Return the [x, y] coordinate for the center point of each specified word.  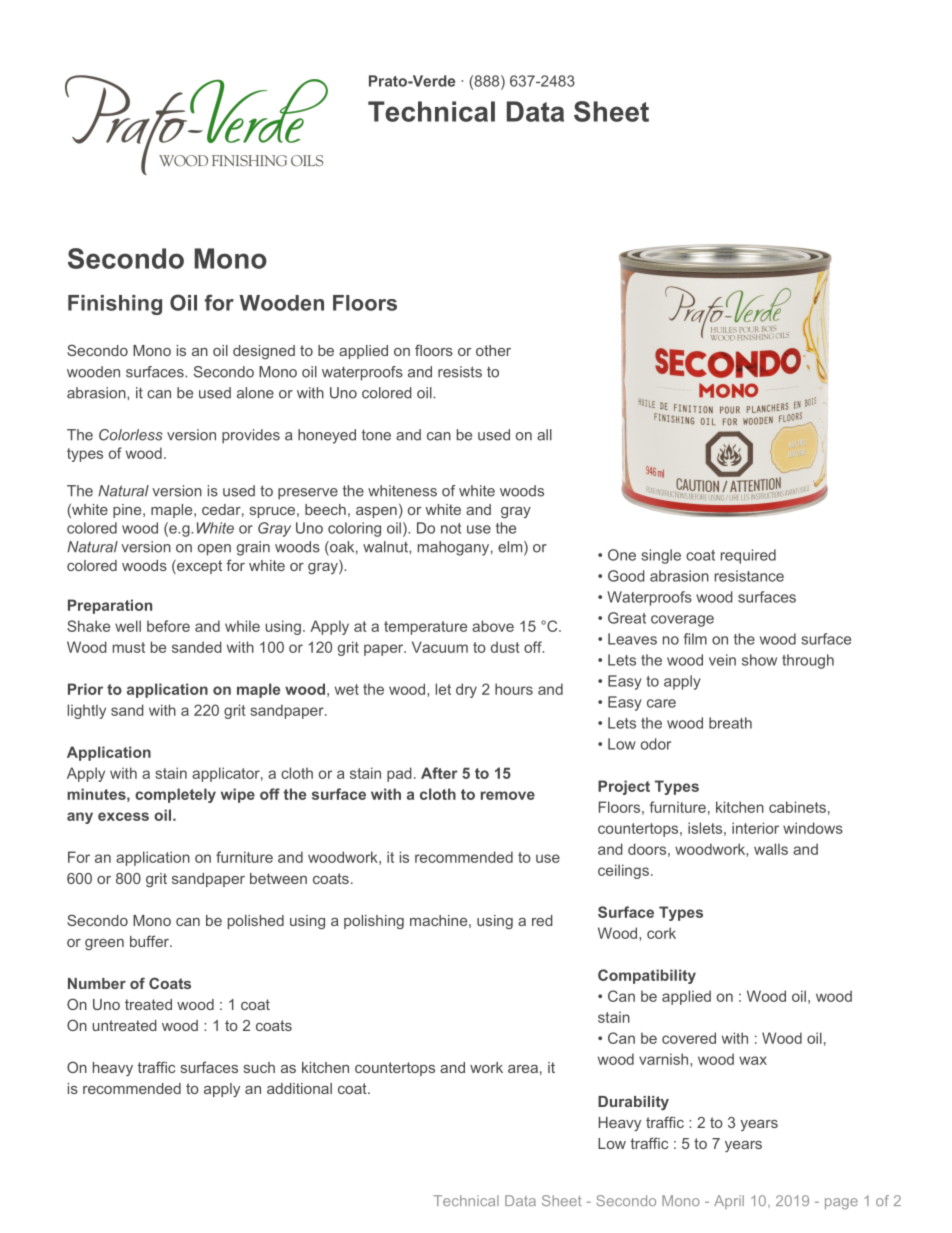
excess [123, 816]
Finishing [115, 305]
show [759, 660]
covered [689, 1038]
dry [466, 690]
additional [299, 1088]
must [129, 647]
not [451, 528]
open [214, 550]
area [523, 1069]
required [748, 556]
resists [460, 372]
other [493, 350]
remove [508, 795]
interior [755, 828]
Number [97, 983]
